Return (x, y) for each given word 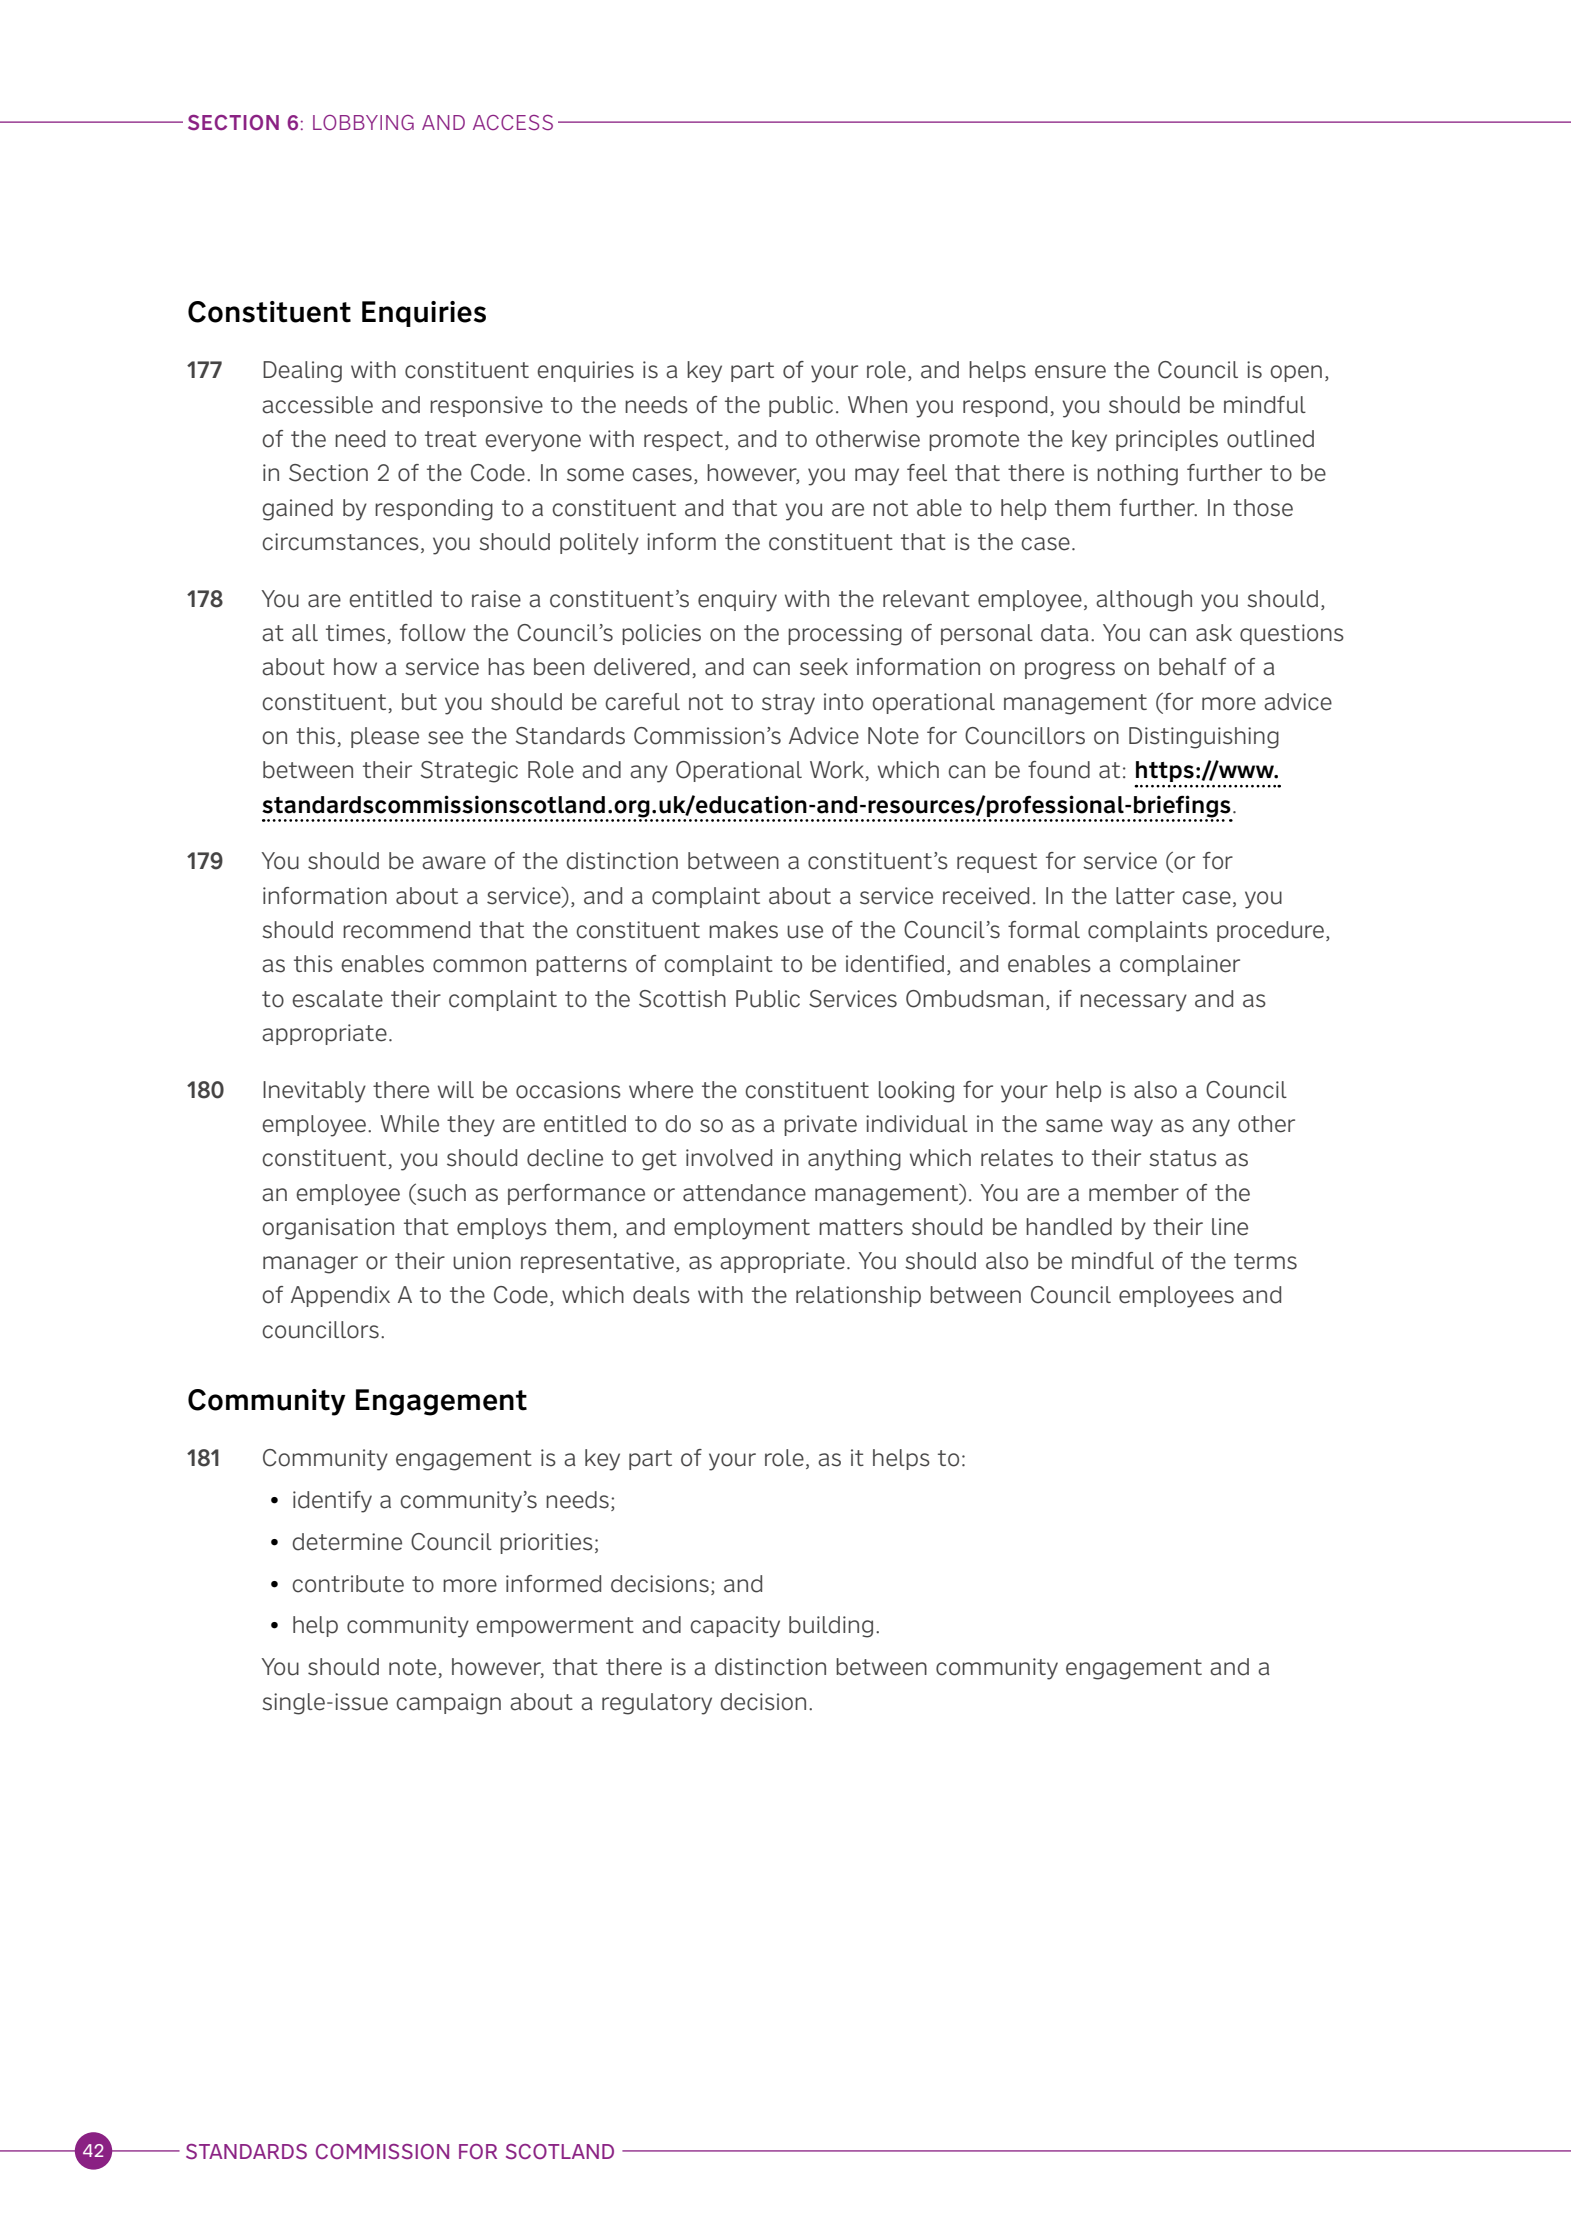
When (877, 405)
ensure (1070, 372)
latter (1145, 896)
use (805, 932)
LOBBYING (363, 122)
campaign (448, 1704)
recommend (406, 930)
